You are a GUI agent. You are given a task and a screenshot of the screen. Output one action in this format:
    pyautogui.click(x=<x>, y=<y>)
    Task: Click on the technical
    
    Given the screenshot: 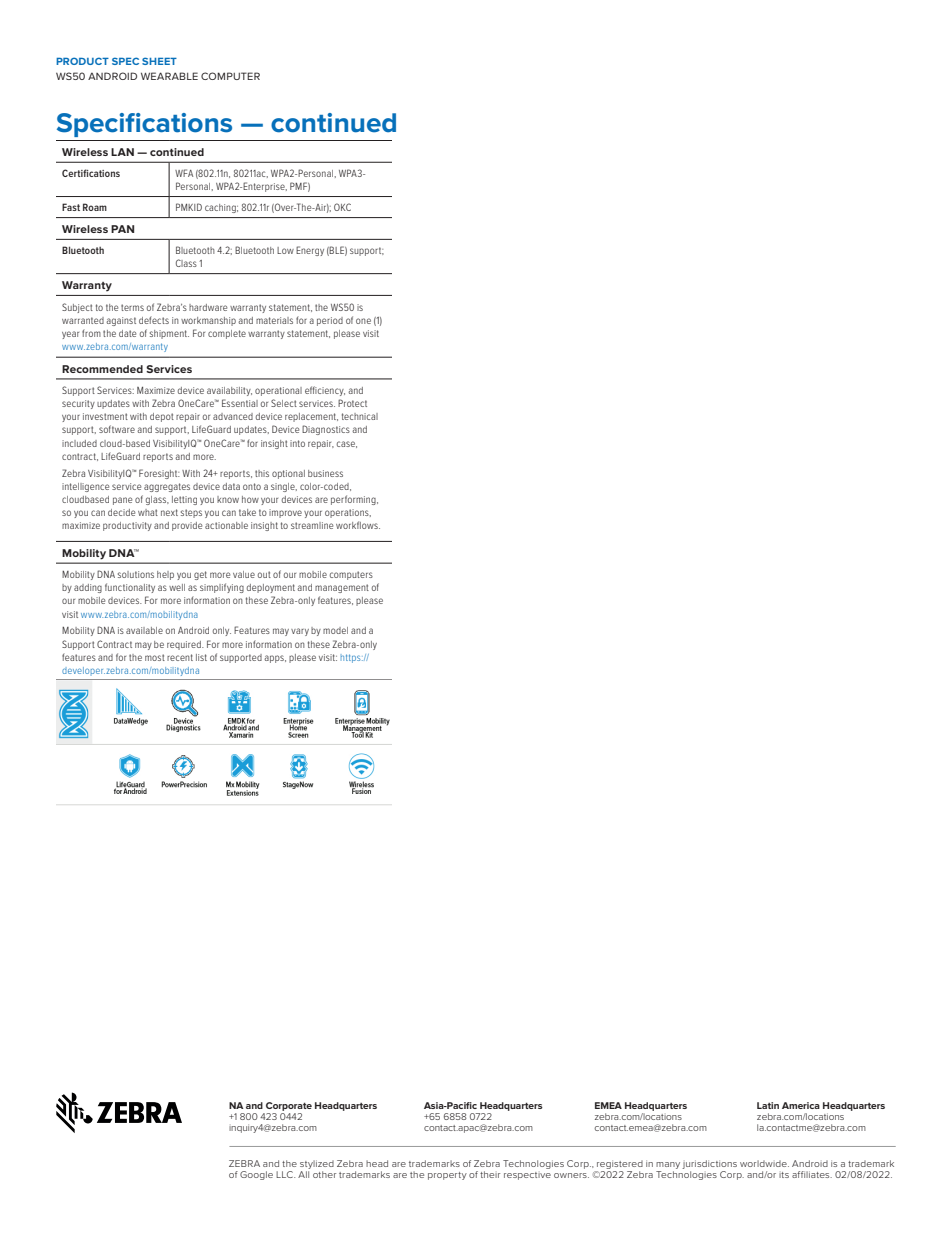 What is the action you would take?
    pyautogui.click(x=360, y=416)
